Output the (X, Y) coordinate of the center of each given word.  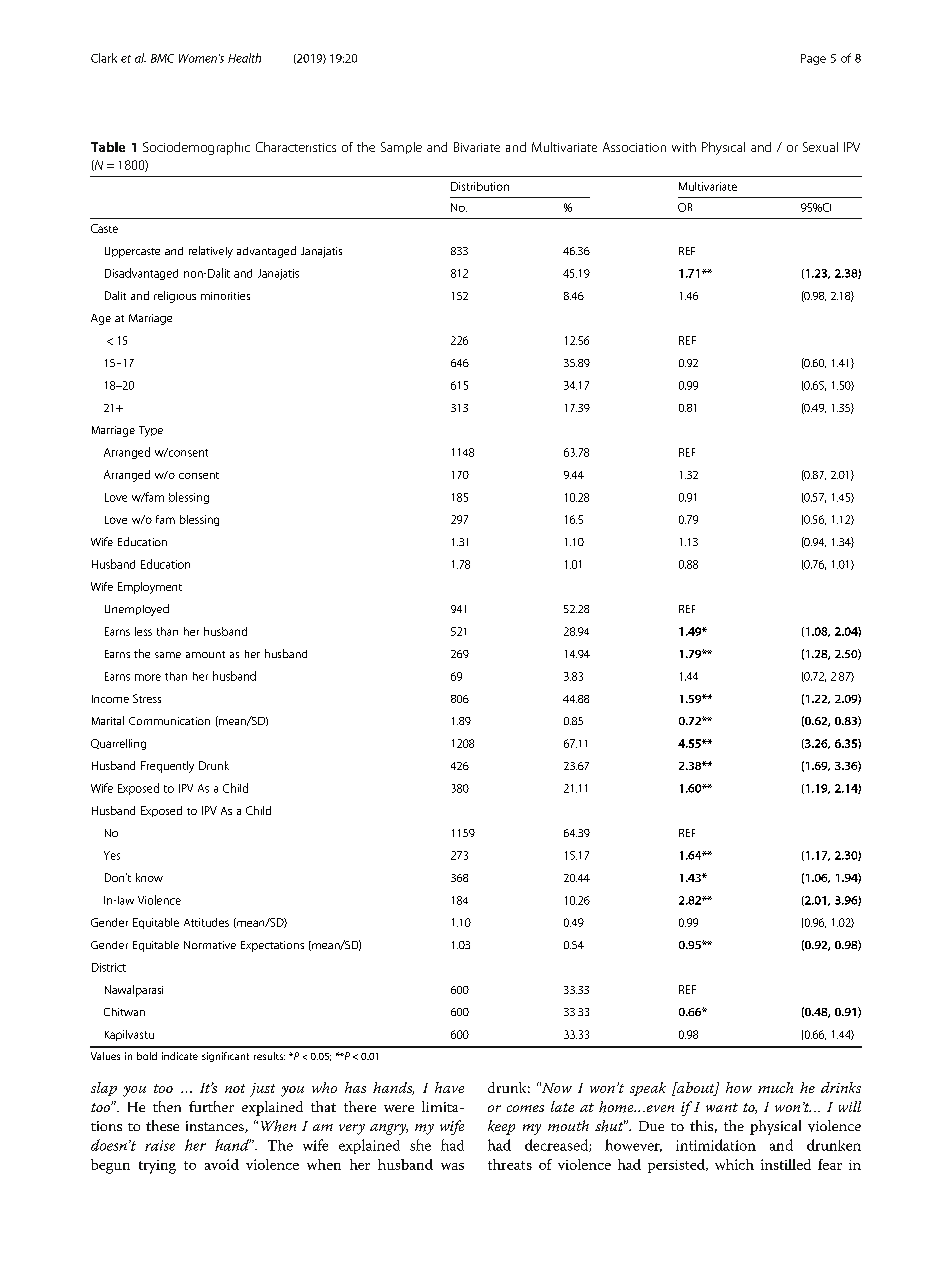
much (775, 1087)
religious (175, 297)
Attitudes (206, 922)
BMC (162, 58)
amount (205, 654)
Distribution (480, 186)
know (149, 877)
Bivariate (477, 147)
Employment (150, 588)
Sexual (820, 147)
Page (813, 59)
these (162, 1125)
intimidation (716, 1145)
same (168, 655)
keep (501, 1127)
